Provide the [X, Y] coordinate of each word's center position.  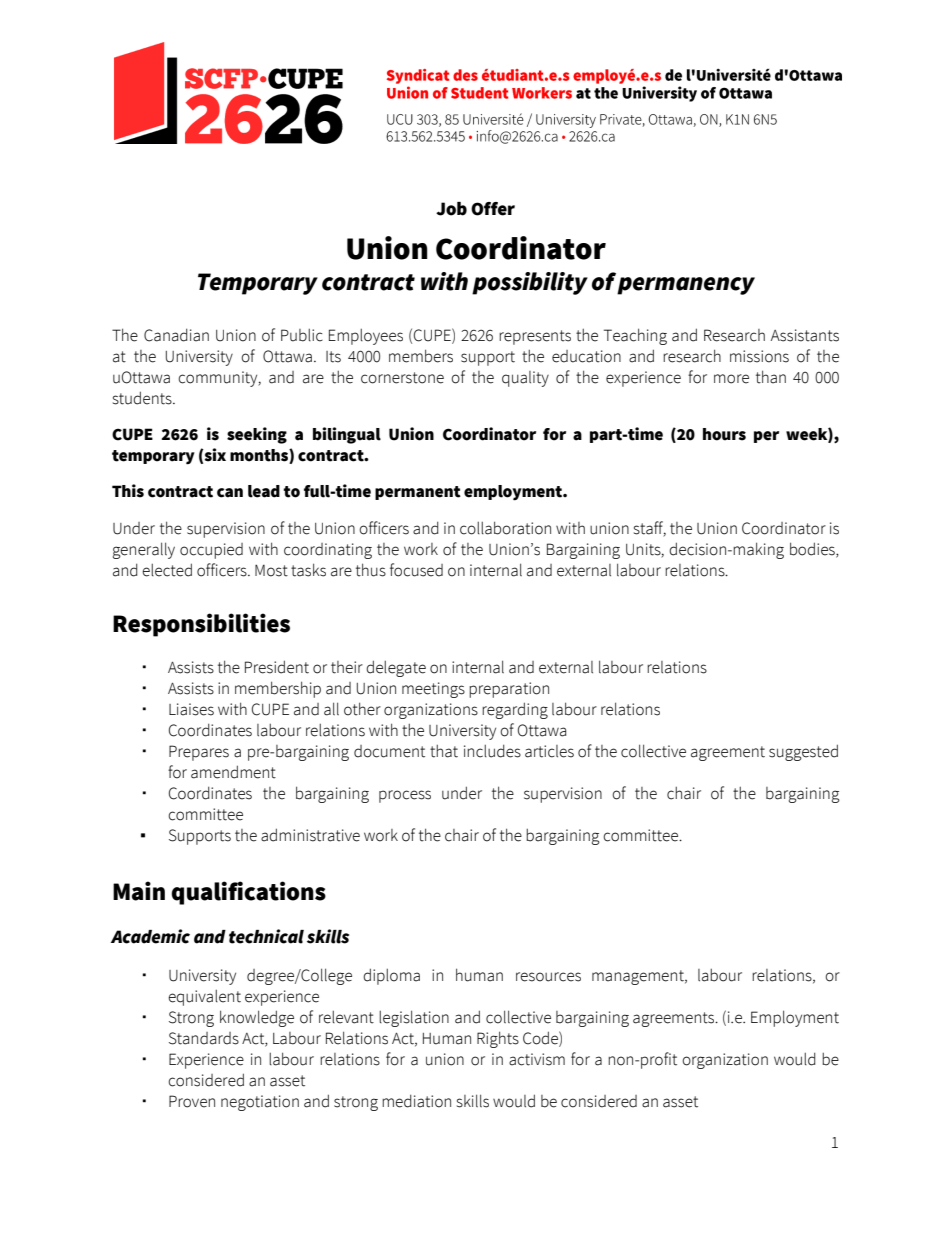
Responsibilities [201, 625]
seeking [257, 435]
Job [451, 209]
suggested [803, 752]
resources [548, 977]
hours [724, 434]
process [405, 796]
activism [537, 1059]
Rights [498, 1039]
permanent [418, 493]
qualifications [248, 893]
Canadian [176, 335]
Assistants [805, 335]
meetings [433, 690]
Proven [192, 1101]
